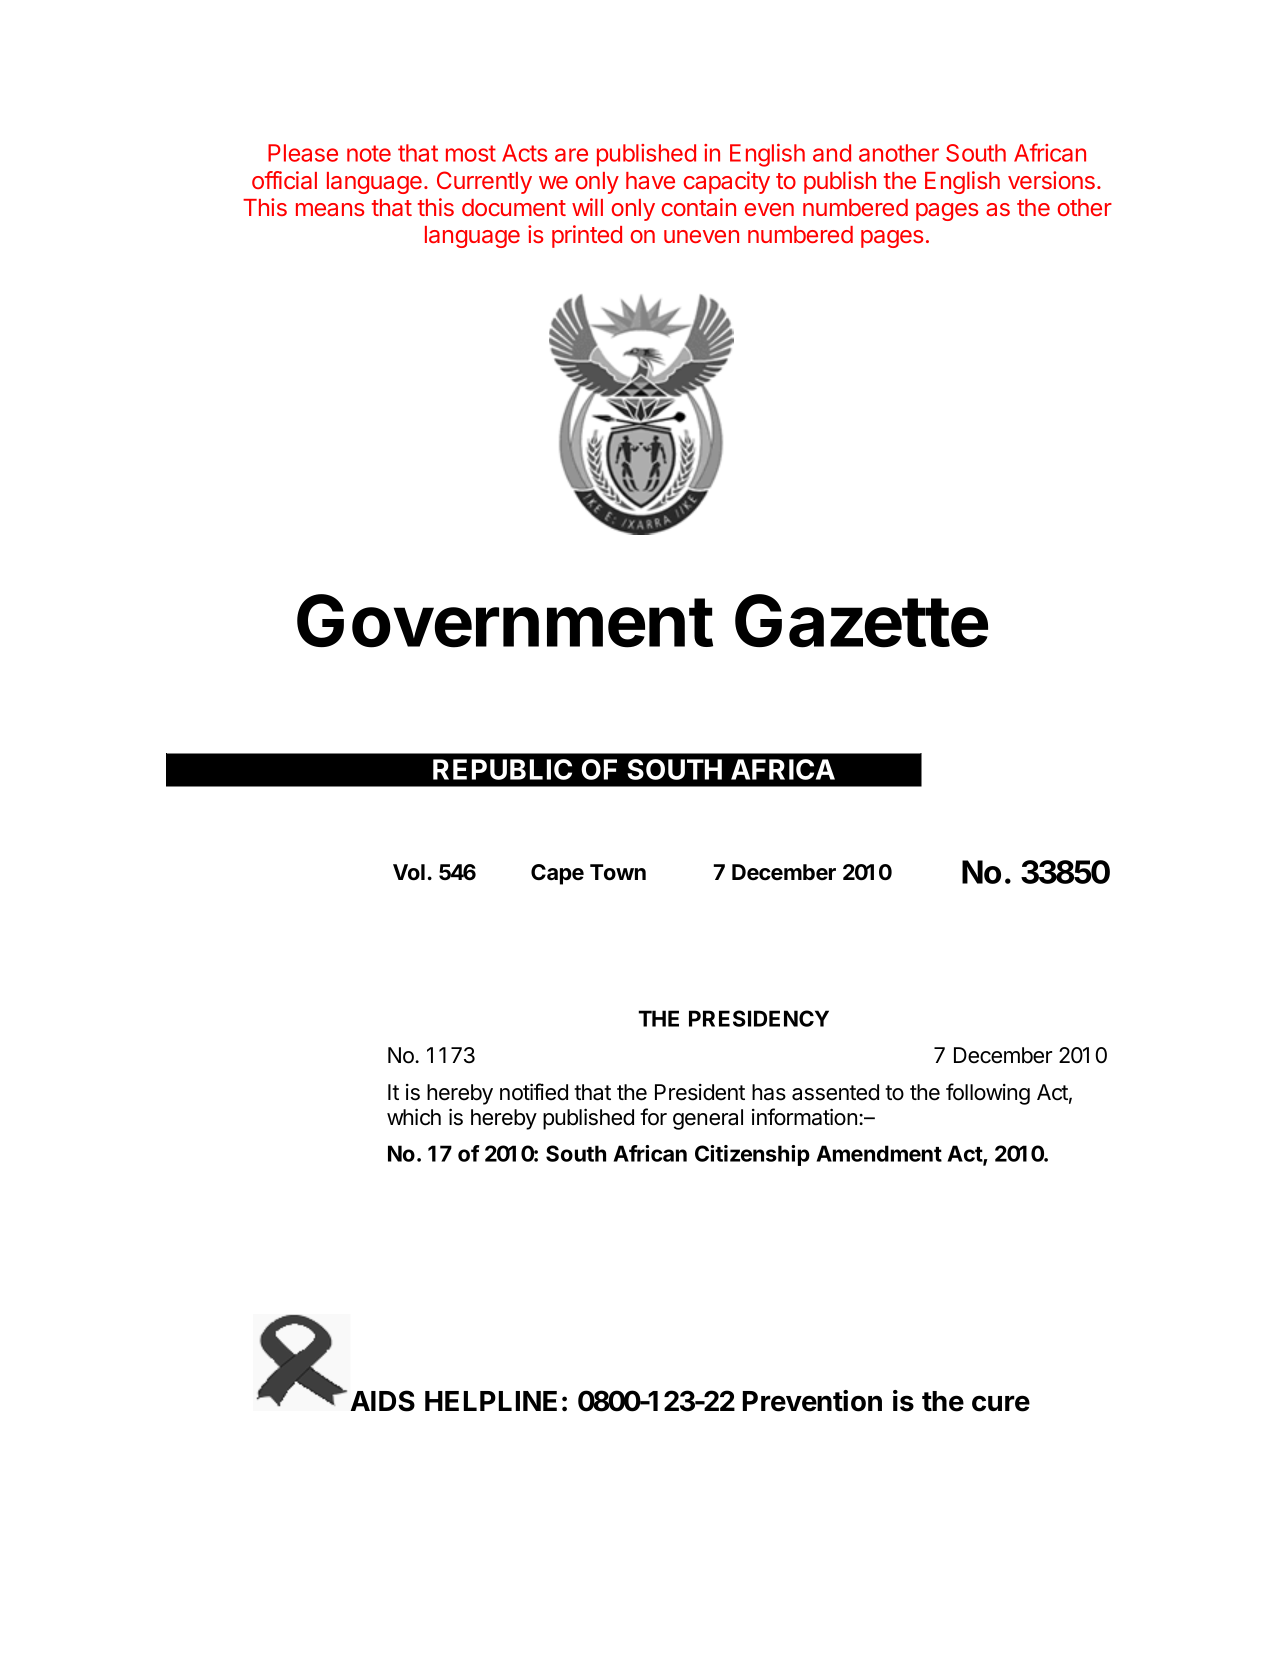 The height and width of the screenshot is (1660, 1283). What do you see at coordinates (491, 1401) in the screenshot?
I see `HELPLINE` at bounding box center [491, 1401].
